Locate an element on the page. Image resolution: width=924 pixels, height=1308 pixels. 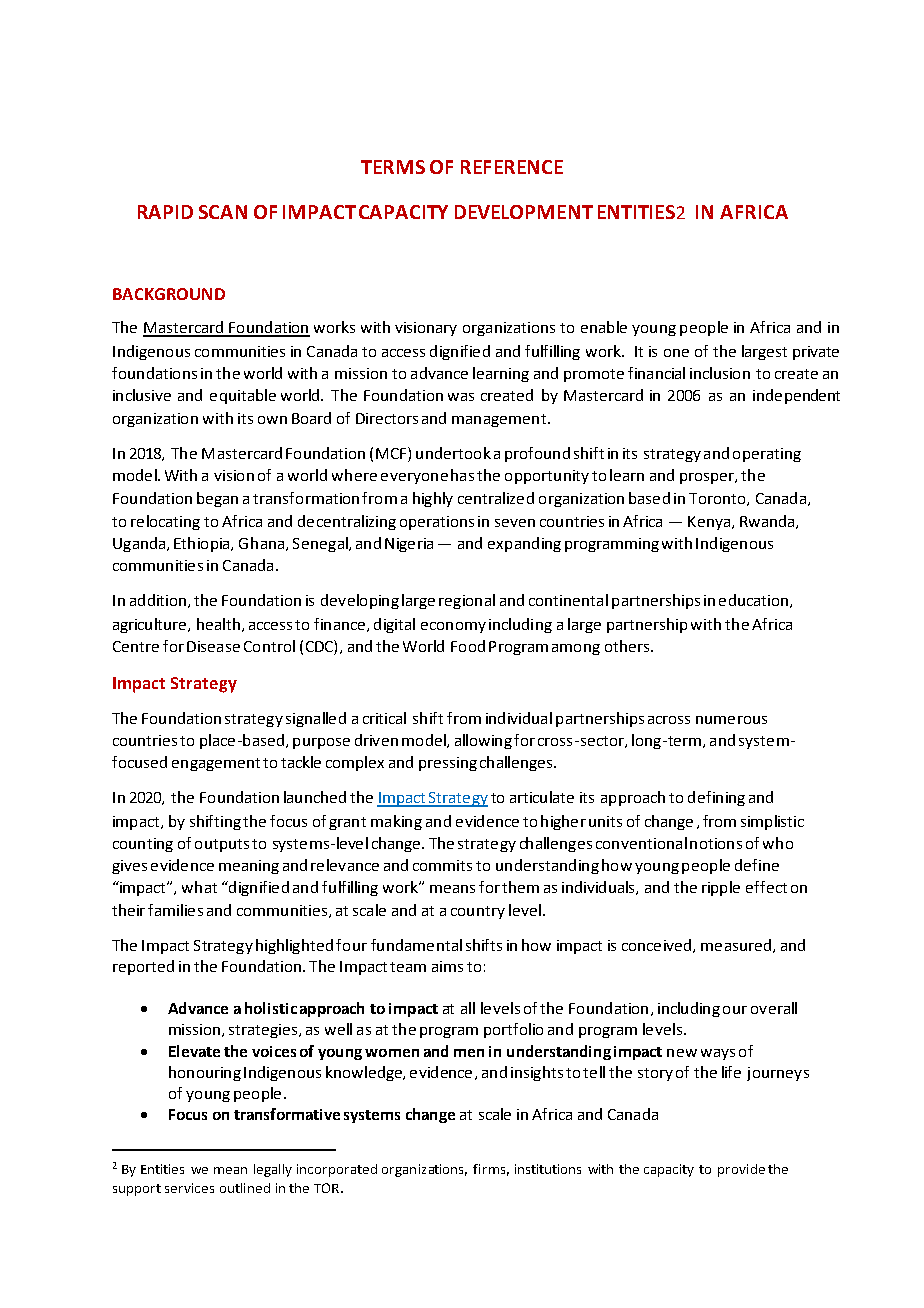
Food is located at coordinates (468, 646).
